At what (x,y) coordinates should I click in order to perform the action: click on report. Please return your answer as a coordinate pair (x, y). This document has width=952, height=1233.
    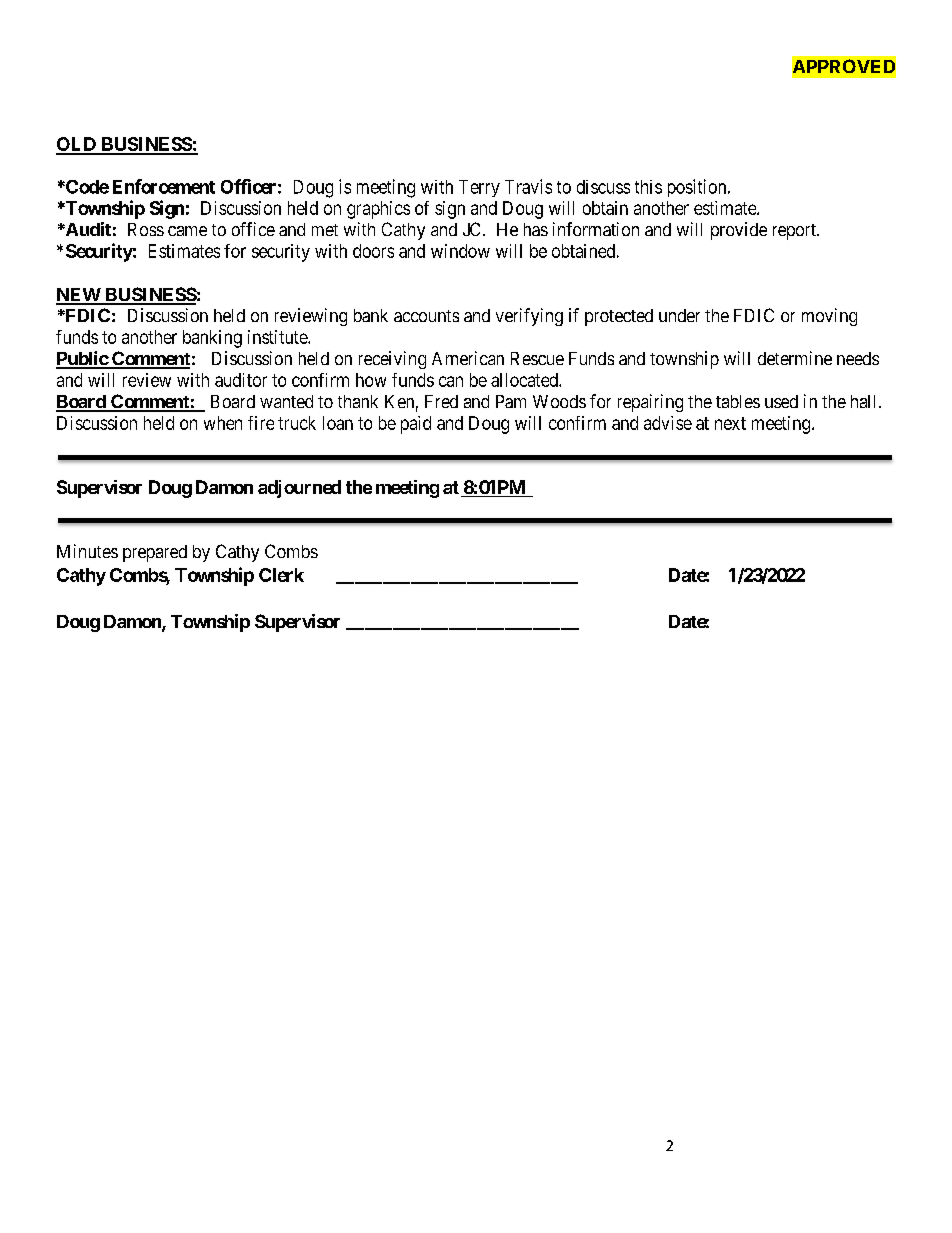
    Looking at the image, I should click on (795, 232).
